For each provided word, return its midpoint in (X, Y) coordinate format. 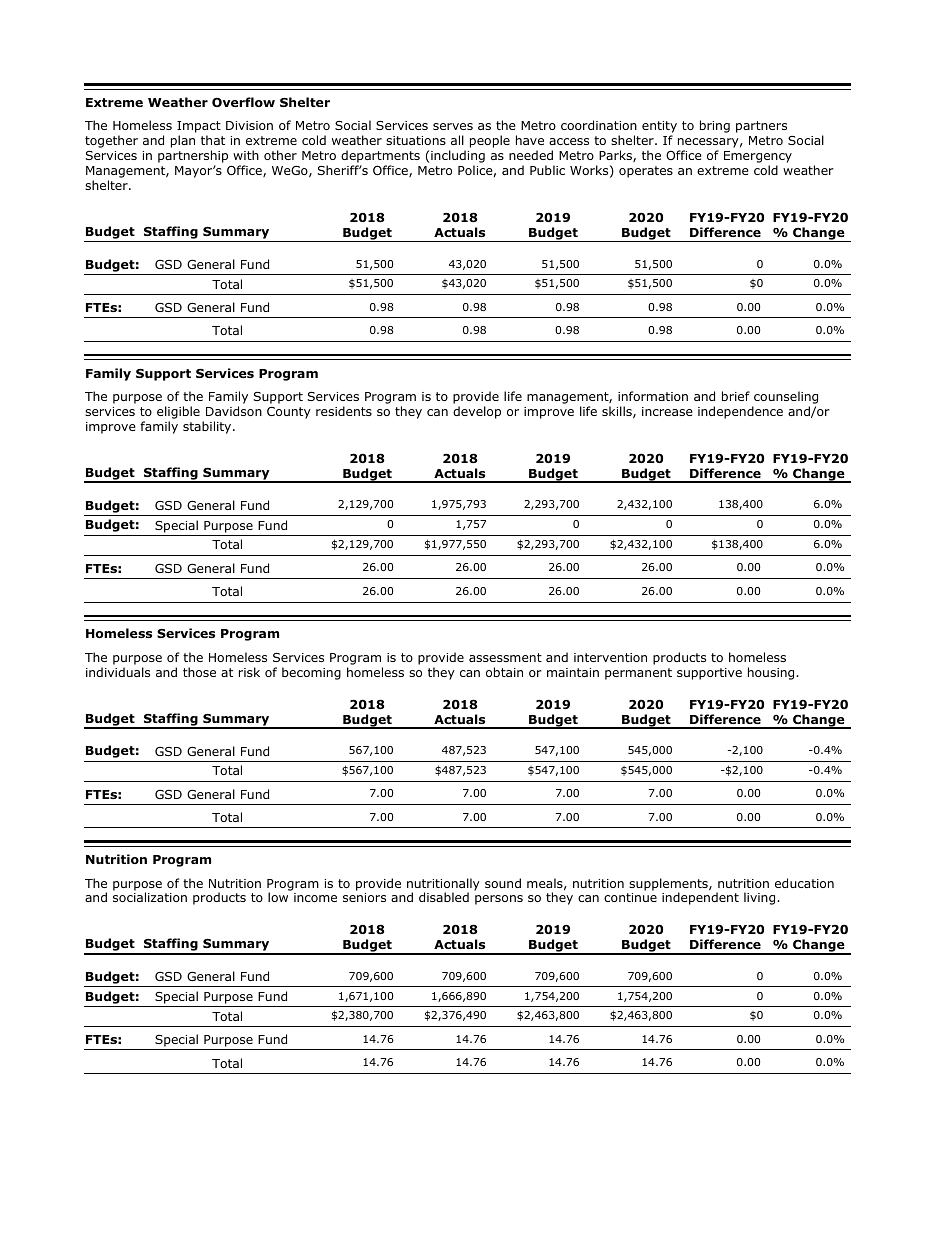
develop (477, 412)
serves (453, 126)
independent (700, 898)
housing (772, 673)
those (199, 672)
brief (736, 396)
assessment (505, 657)
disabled (444, 897)
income (315, 897)
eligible (178, 412)
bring (715, 126)
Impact (199, 128)
